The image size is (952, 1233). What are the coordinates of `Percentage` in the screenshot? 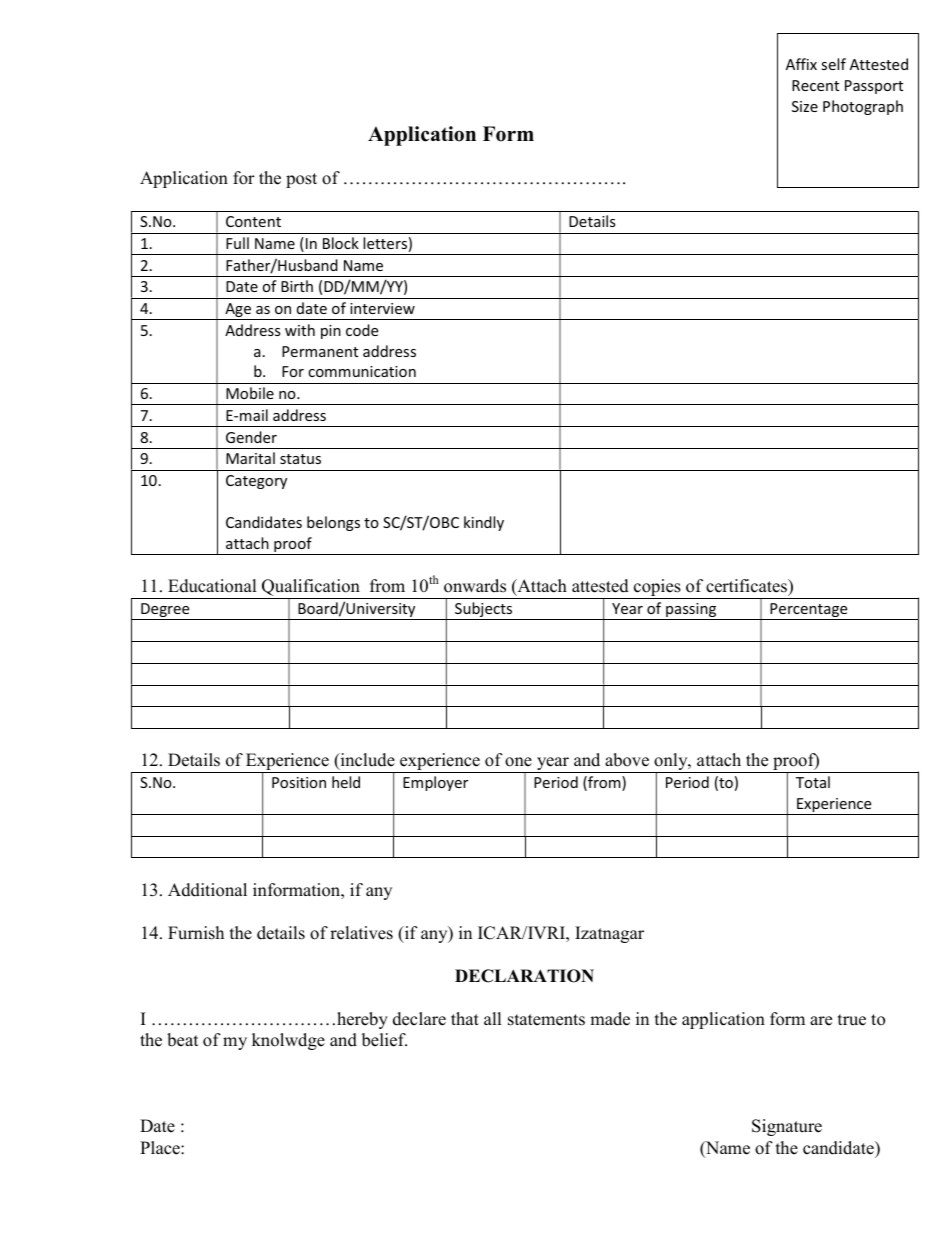 It's located at (809, 611).
